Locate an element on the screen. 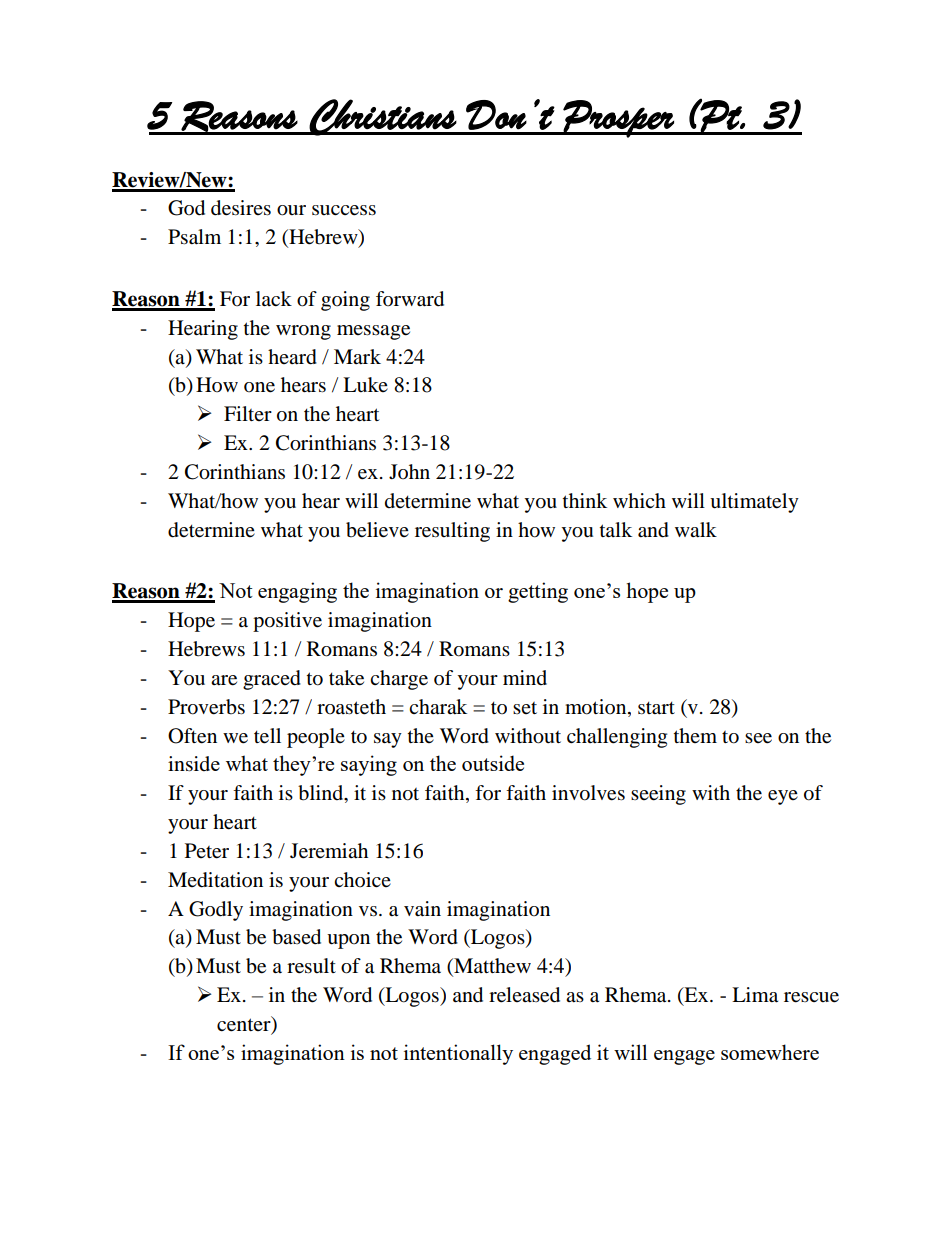 This screenshot has width=952, height=1233. Prosper is located at coordinates (619, 119).
